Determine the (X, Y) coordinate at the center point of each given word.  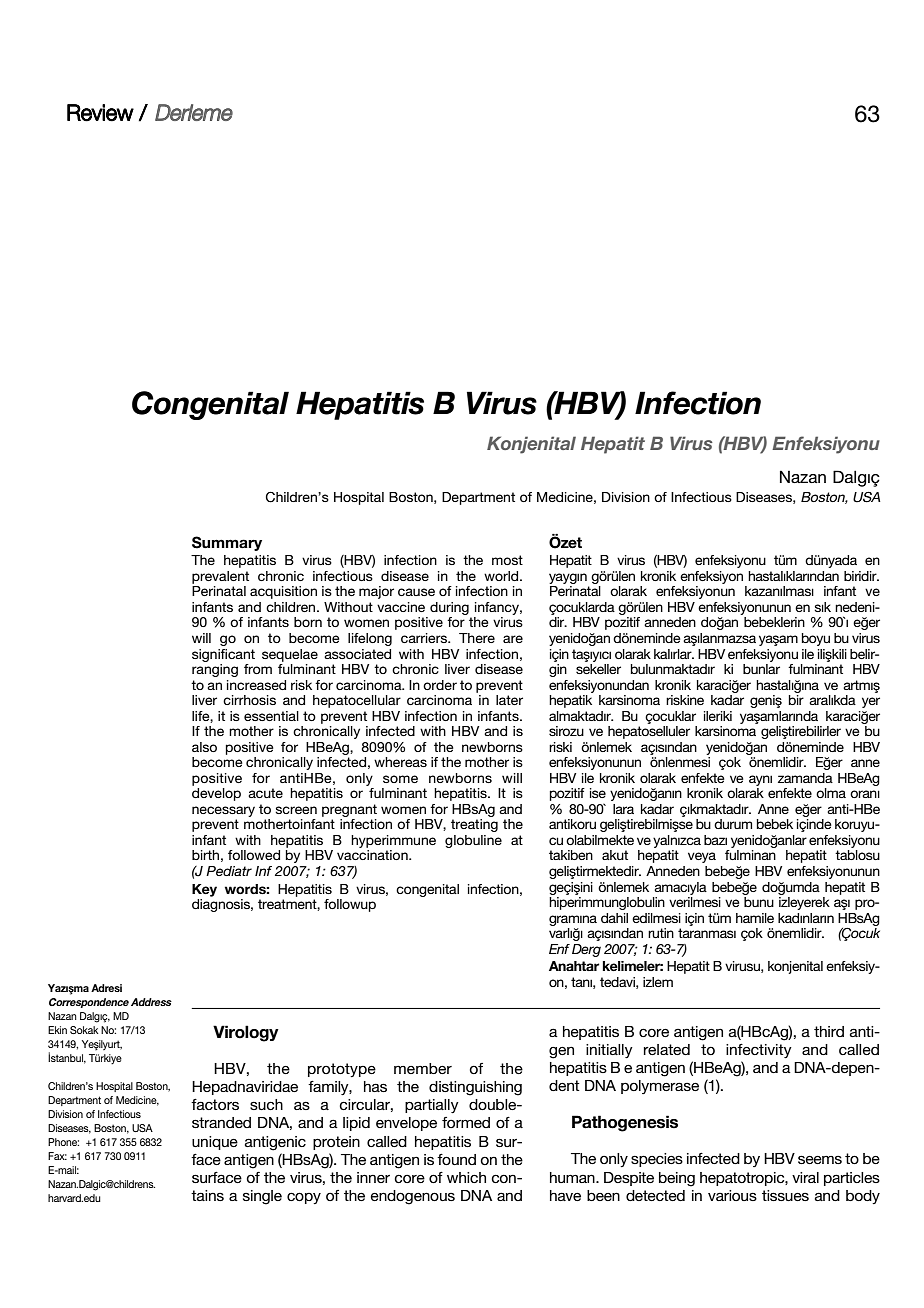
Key (204, 890)
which (466, 1177)
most (507, 560)
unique (215, 1143)
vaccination (373, 855)
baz (715, 840)
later (509, 700)
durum (733, 824)
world (502, 576)
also (204, 747)
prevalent (220, 577)
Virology (246, 1033)
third (829, 1031)
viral (805, 1177)
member (423, 1068)
